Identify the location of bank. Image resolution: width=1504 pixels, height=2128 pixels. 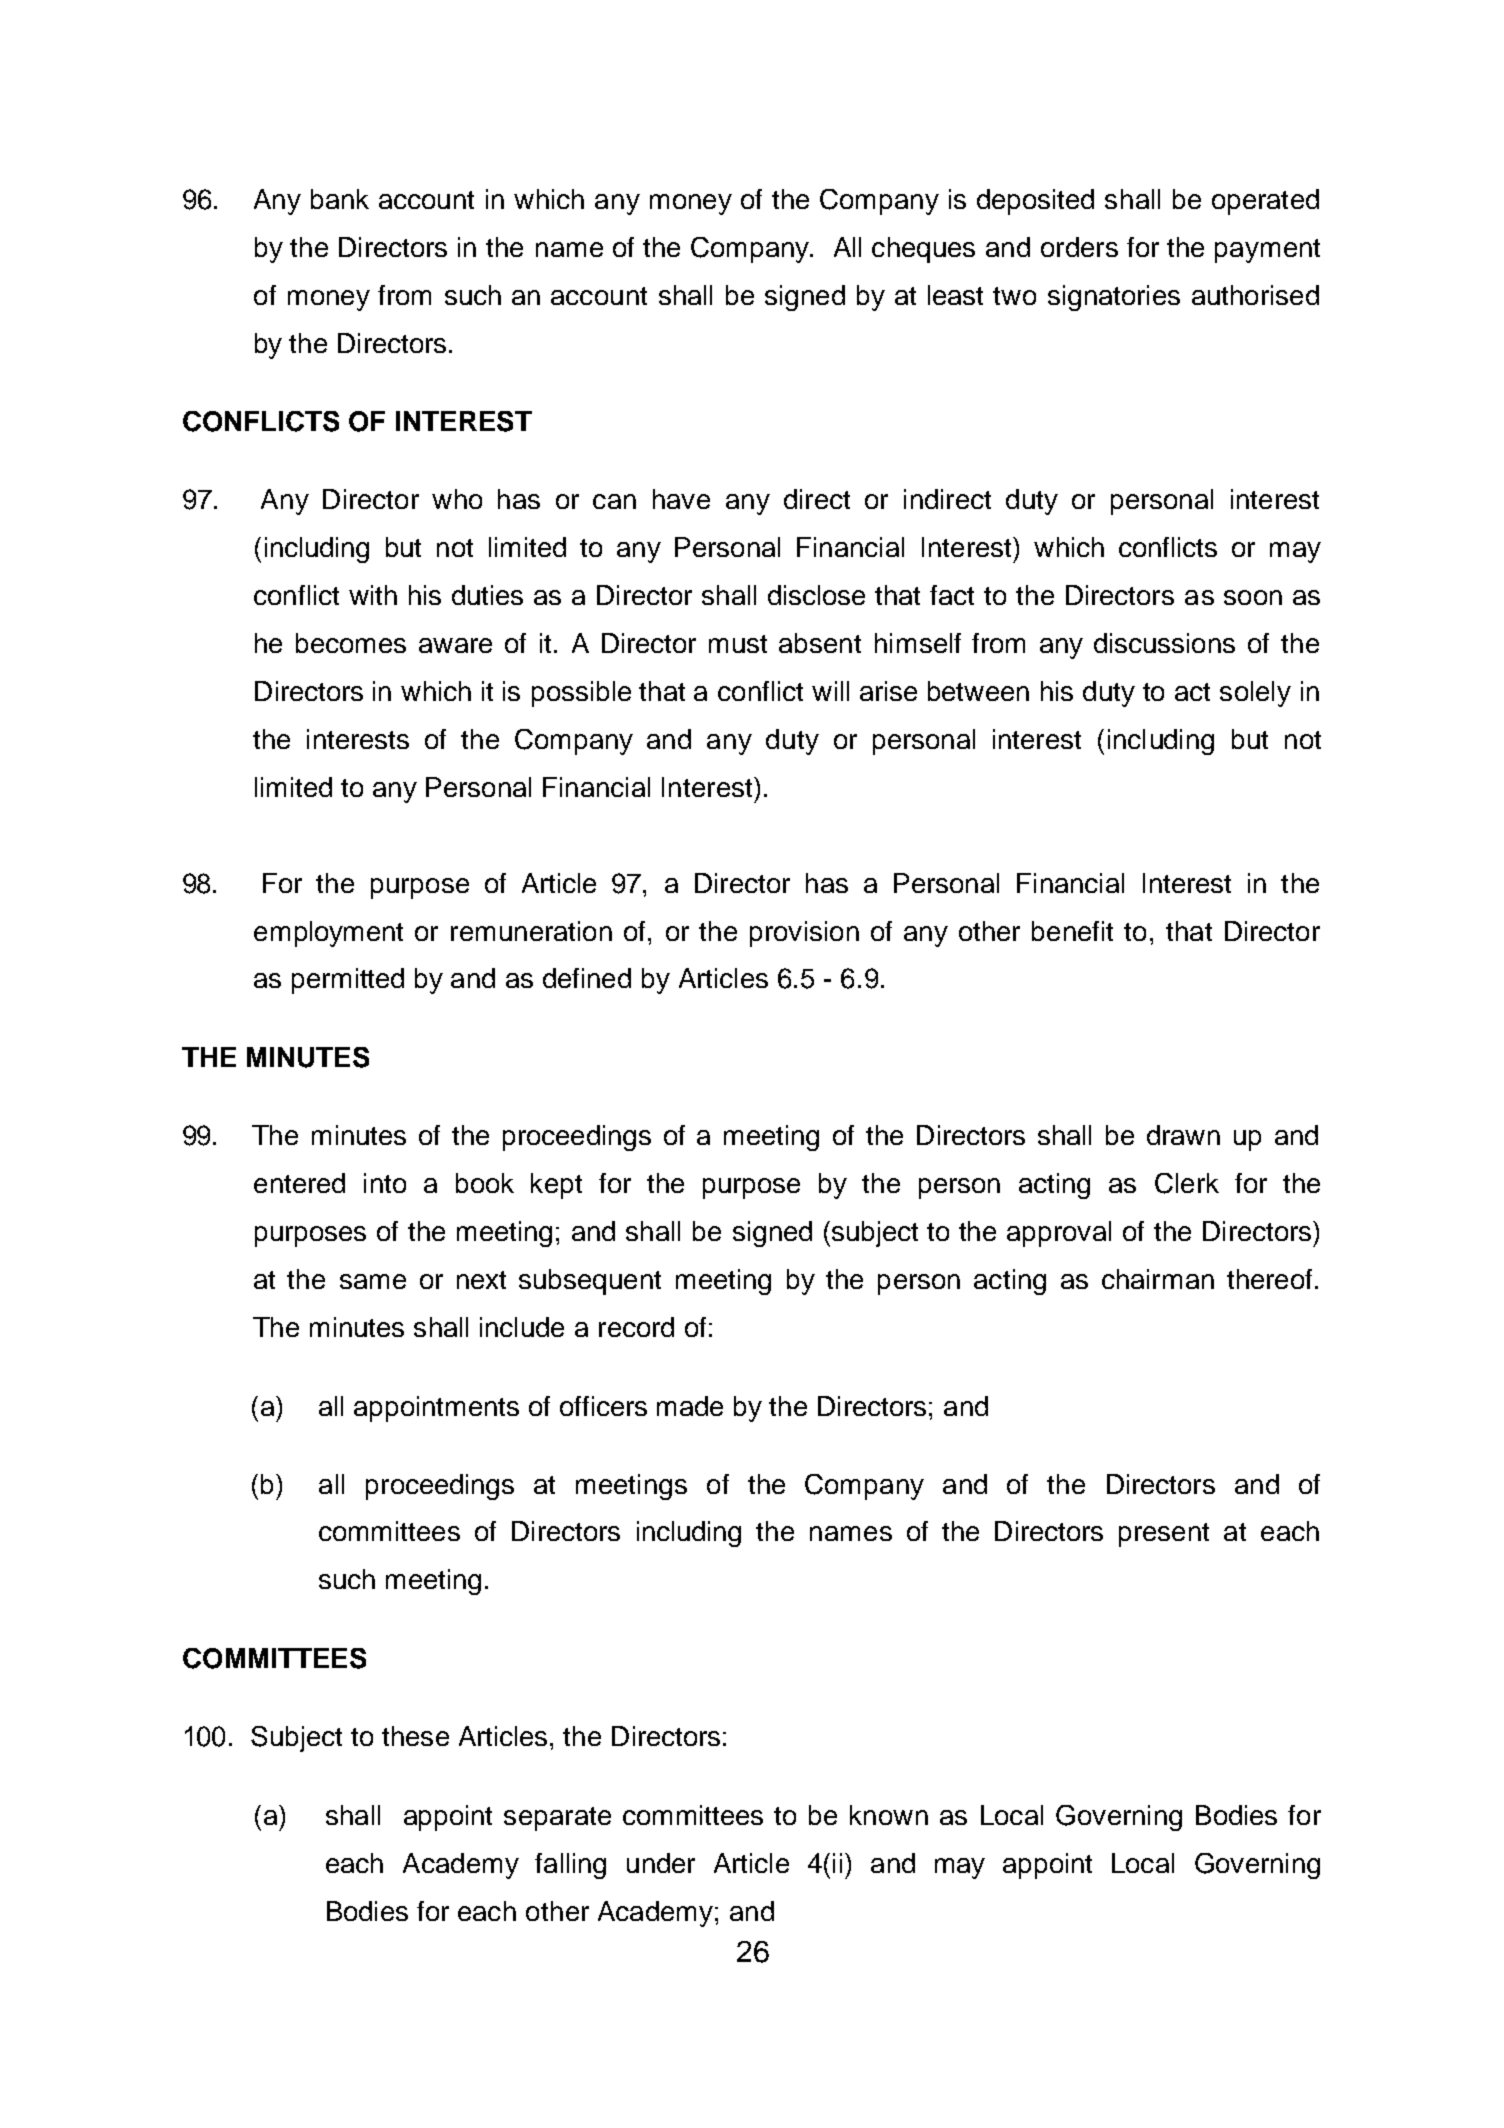
(340, 199).
